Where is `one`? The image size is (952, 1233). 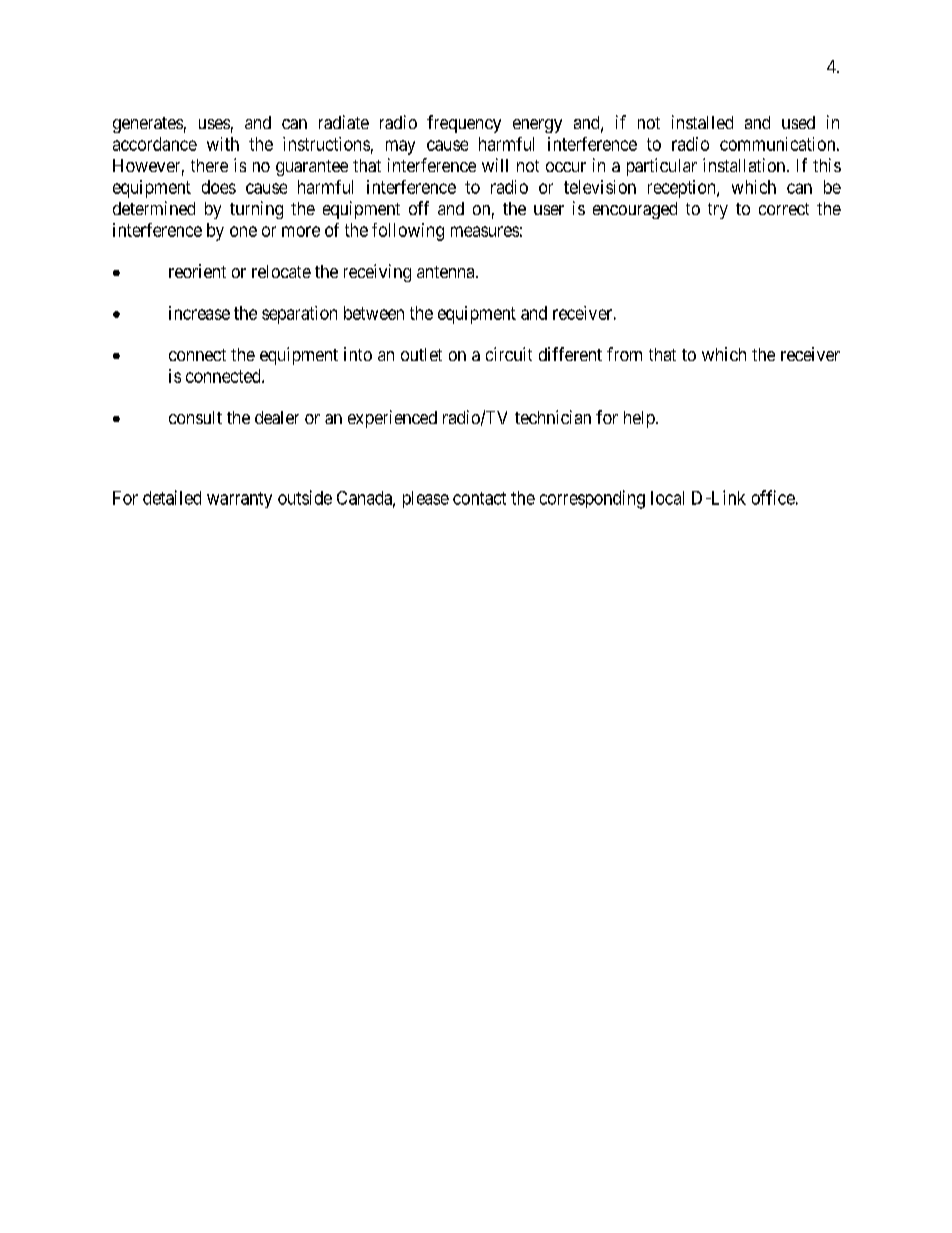
one is located at coordinates (243, 231).
